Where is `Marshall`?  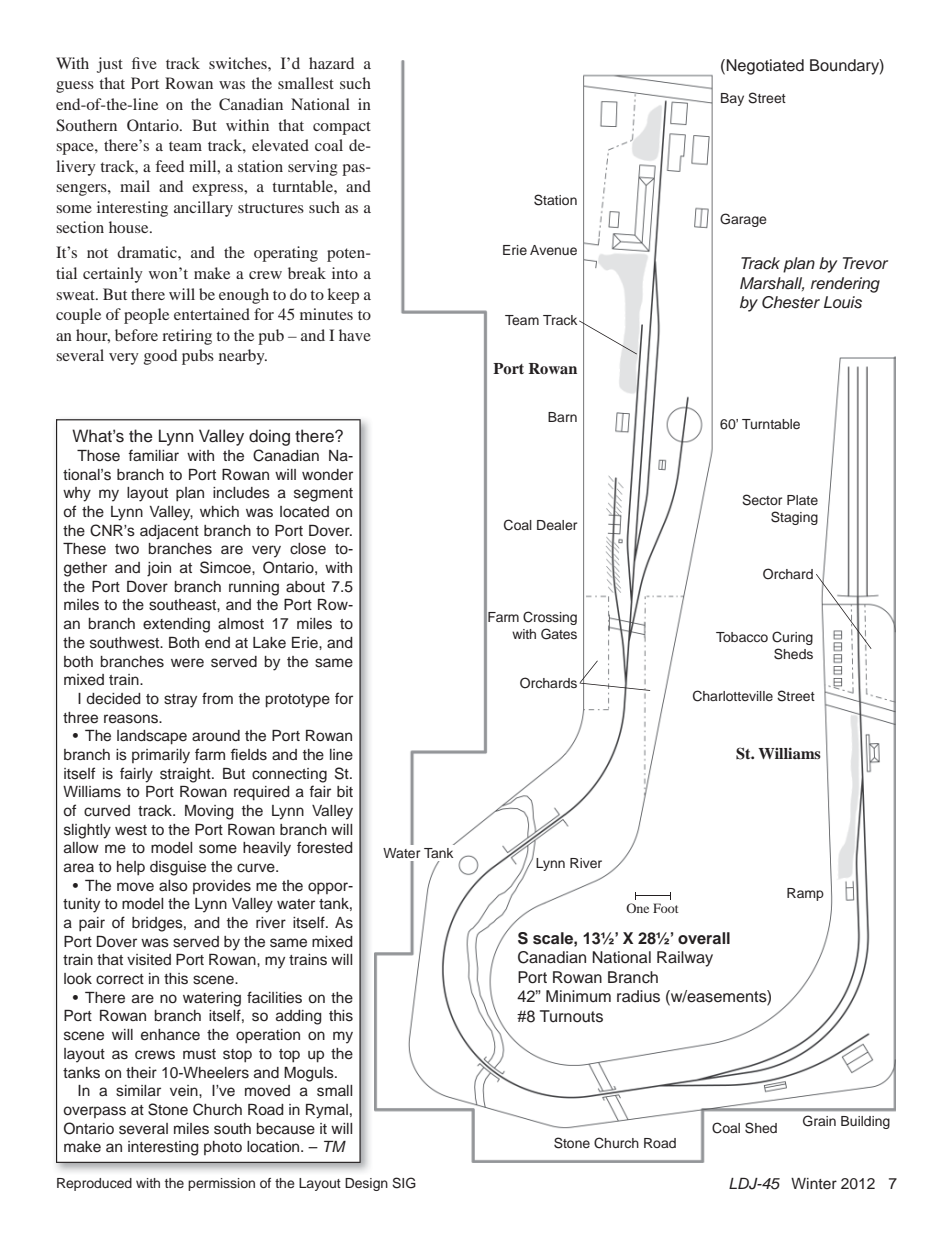 Marshall is located at coordinates (772, 284).
